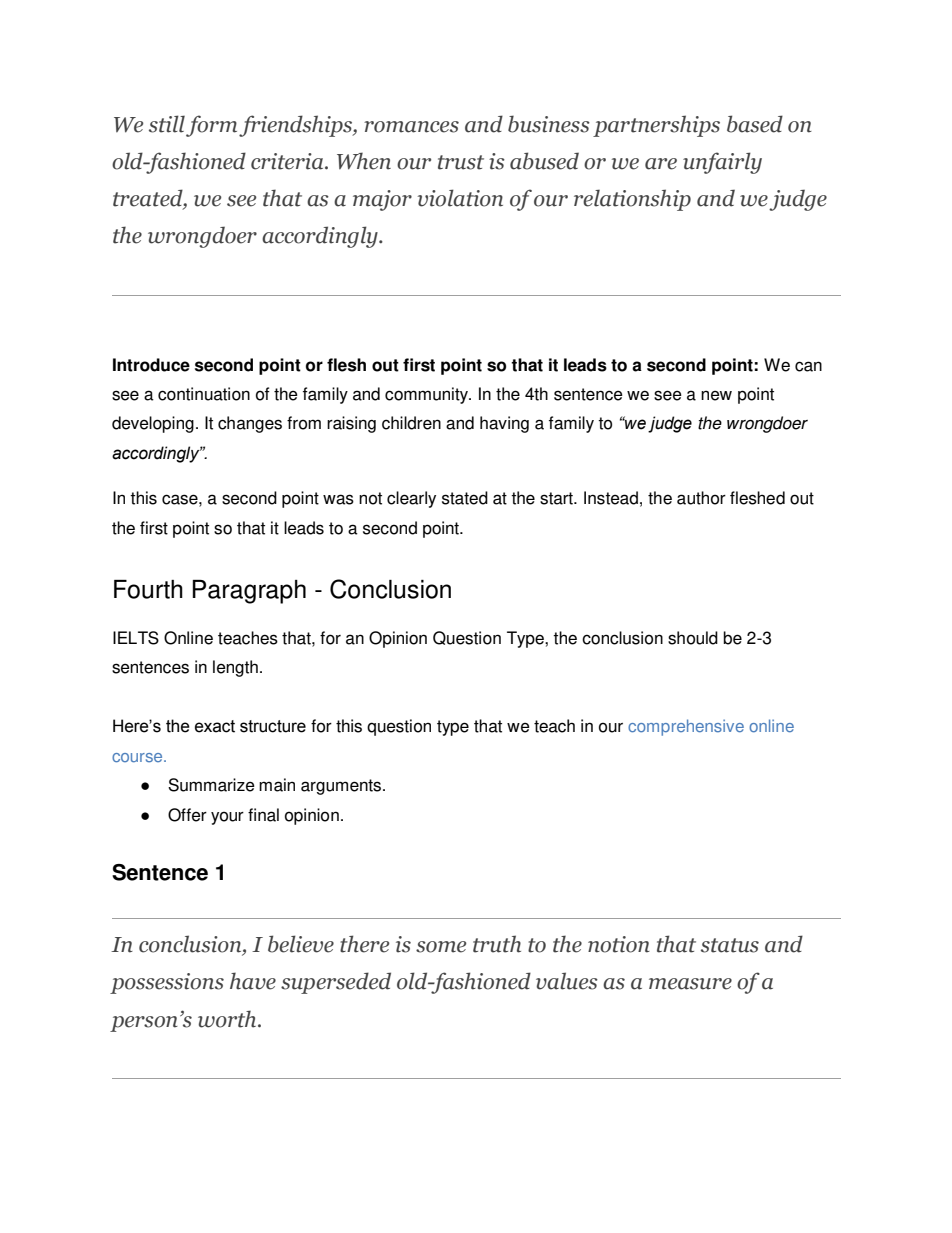 The width and height of the screenshot is (952, 1233). What do you see at coordinates (213, 126) in the screenshot?
I see `form` at bounding box center [213, 126].
